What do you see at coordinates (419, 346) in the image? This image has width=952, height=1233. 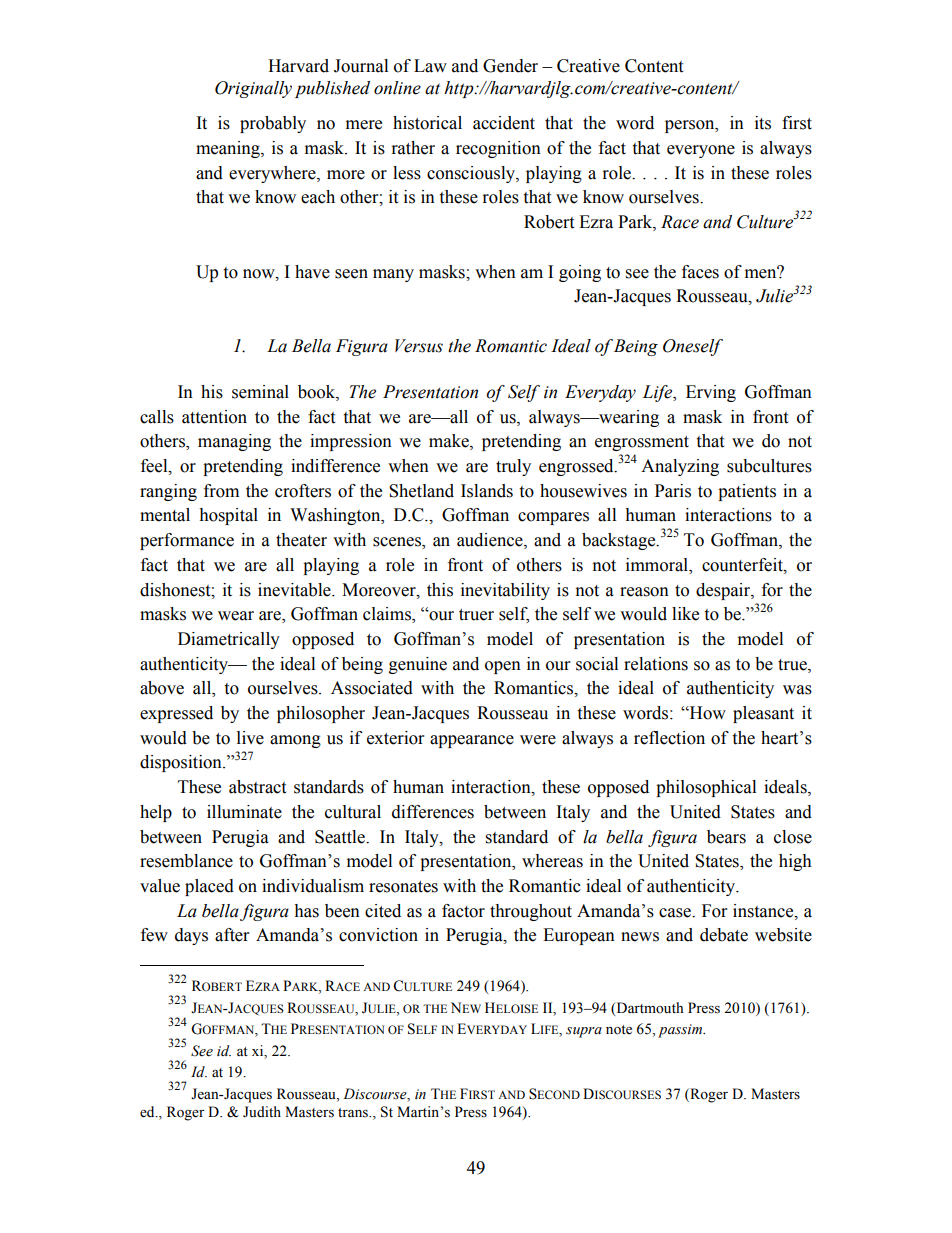 I see `Versus` at bounding box center [419, 346].
